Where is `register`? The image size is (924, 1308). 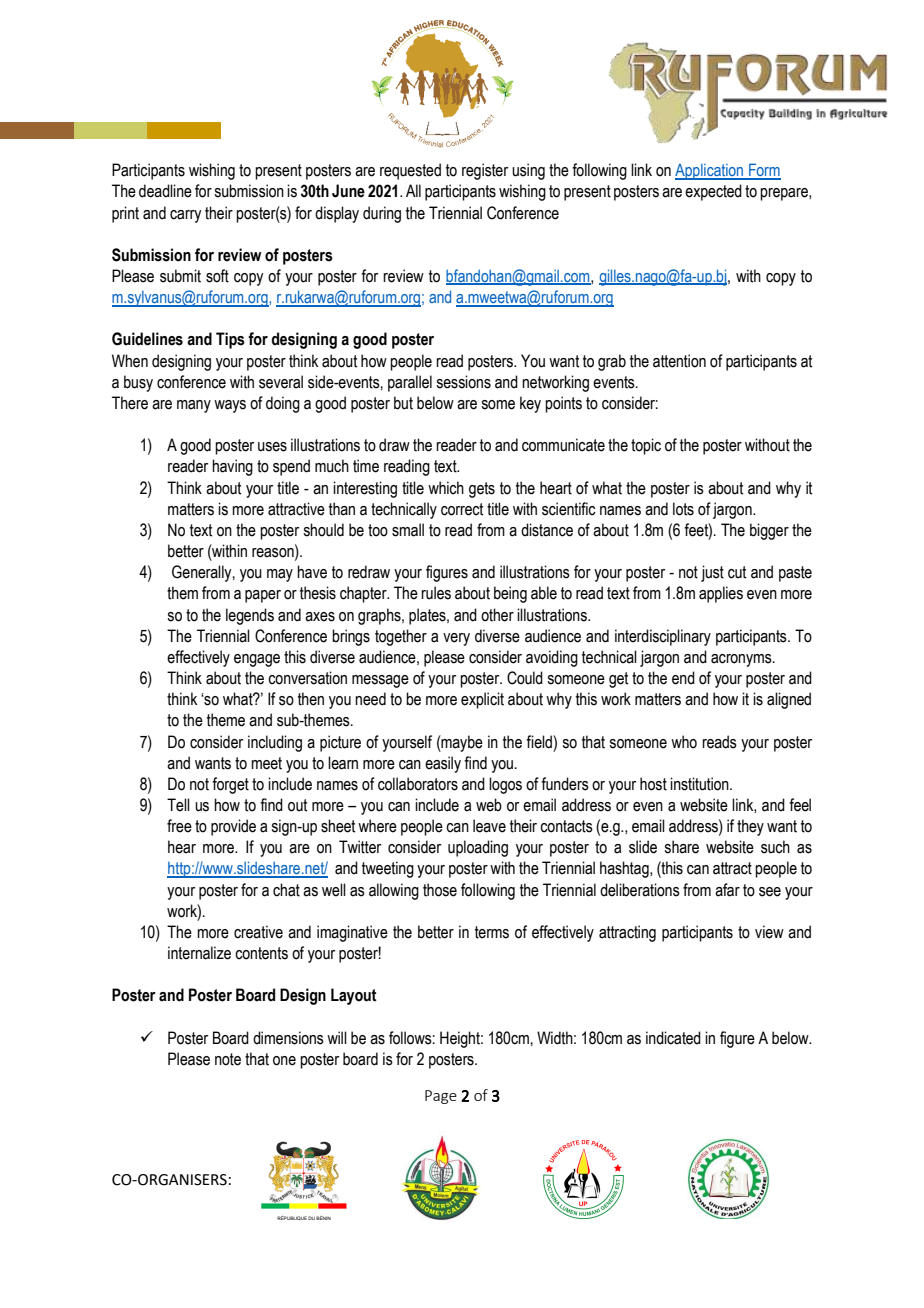
register is located at coordinates (485, 171).
